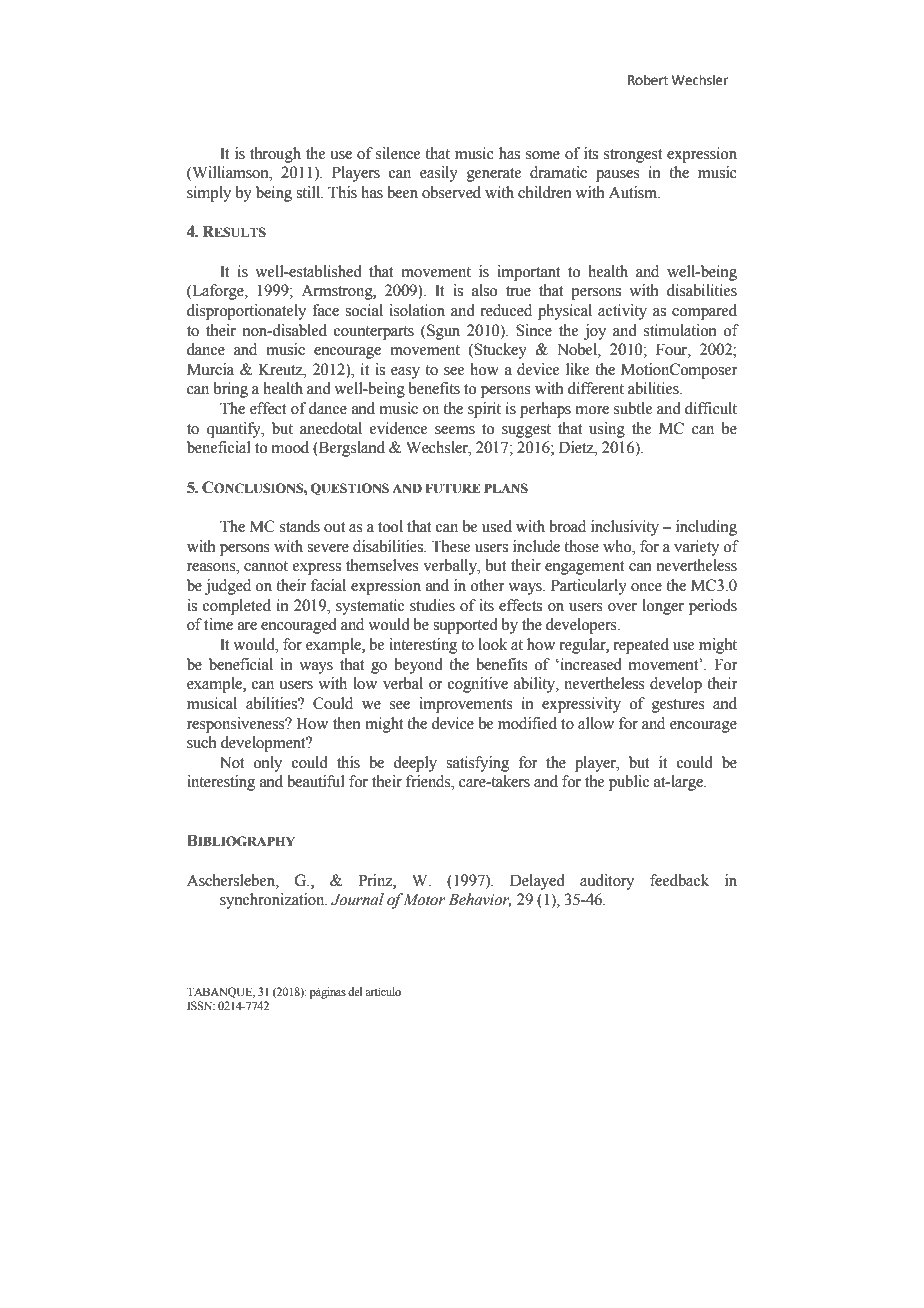  Describe the element at coordinates (218, 624) in the document. I see `time` at that location.
